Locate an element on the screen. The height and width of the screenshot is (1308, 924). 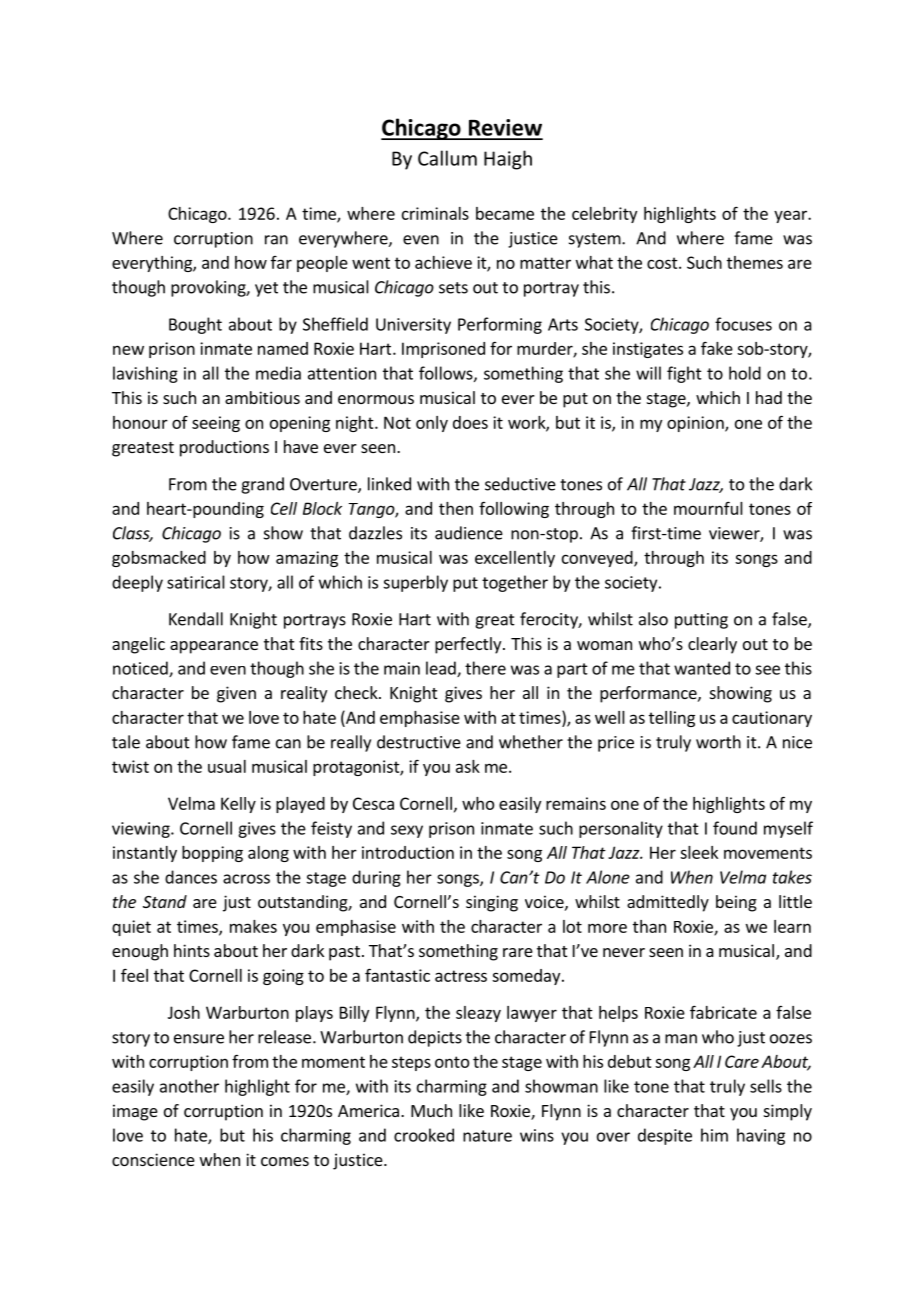
year is located at coordinates (791, 216).
